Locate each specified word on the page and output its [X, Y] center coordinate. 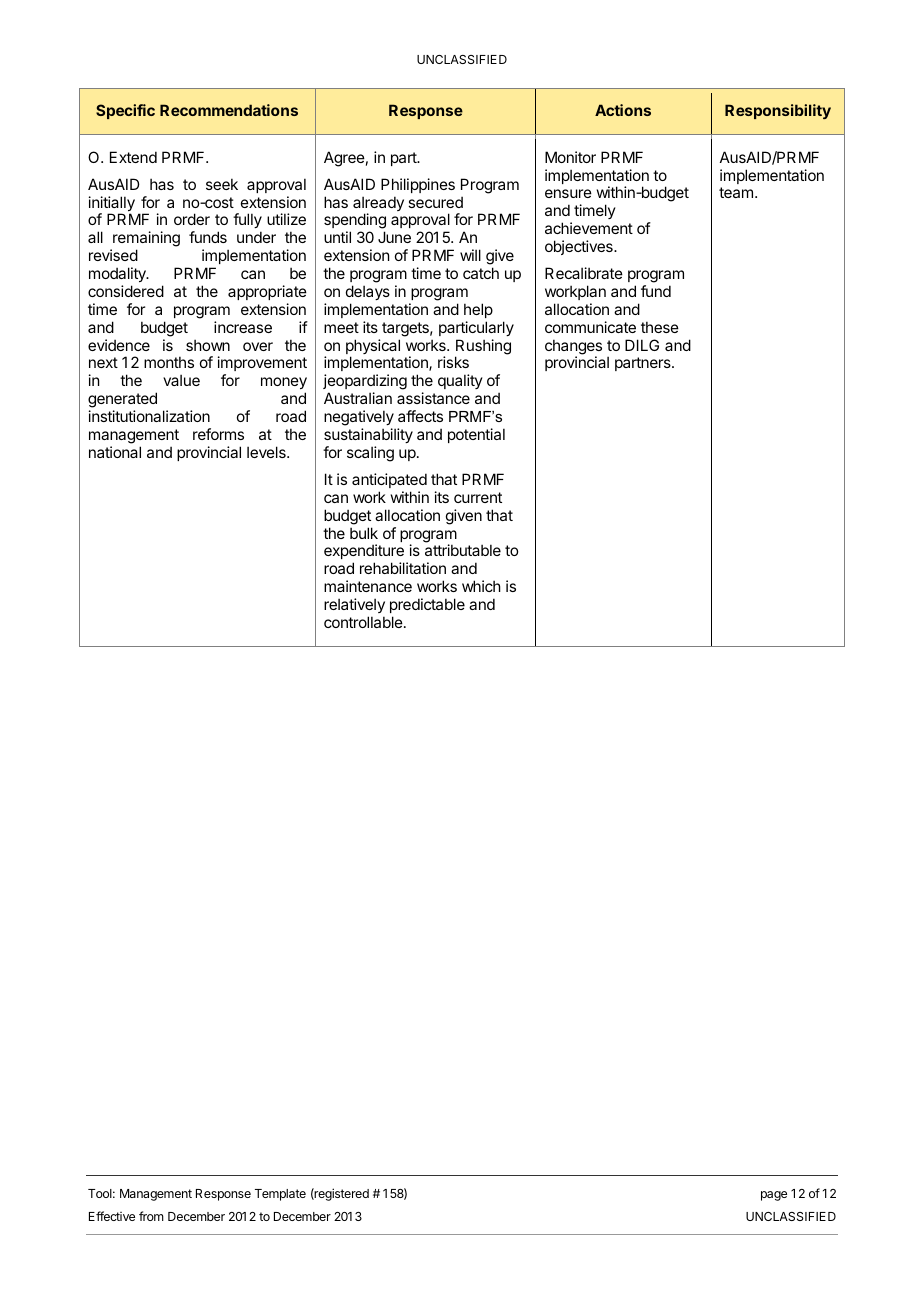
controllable [364, 622]
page [774, 1196]
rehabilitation [403, 568]
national [115, 452]
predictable [427, 605]
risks [453, 362]
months [169, 362]
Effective [112, 1216]
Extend [133, 157]
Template [280, 1195]
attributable [463, 550]
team [736, 192]
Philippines [418, 185]
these [660, 327]
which [481, 586]
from [151, 1216]
